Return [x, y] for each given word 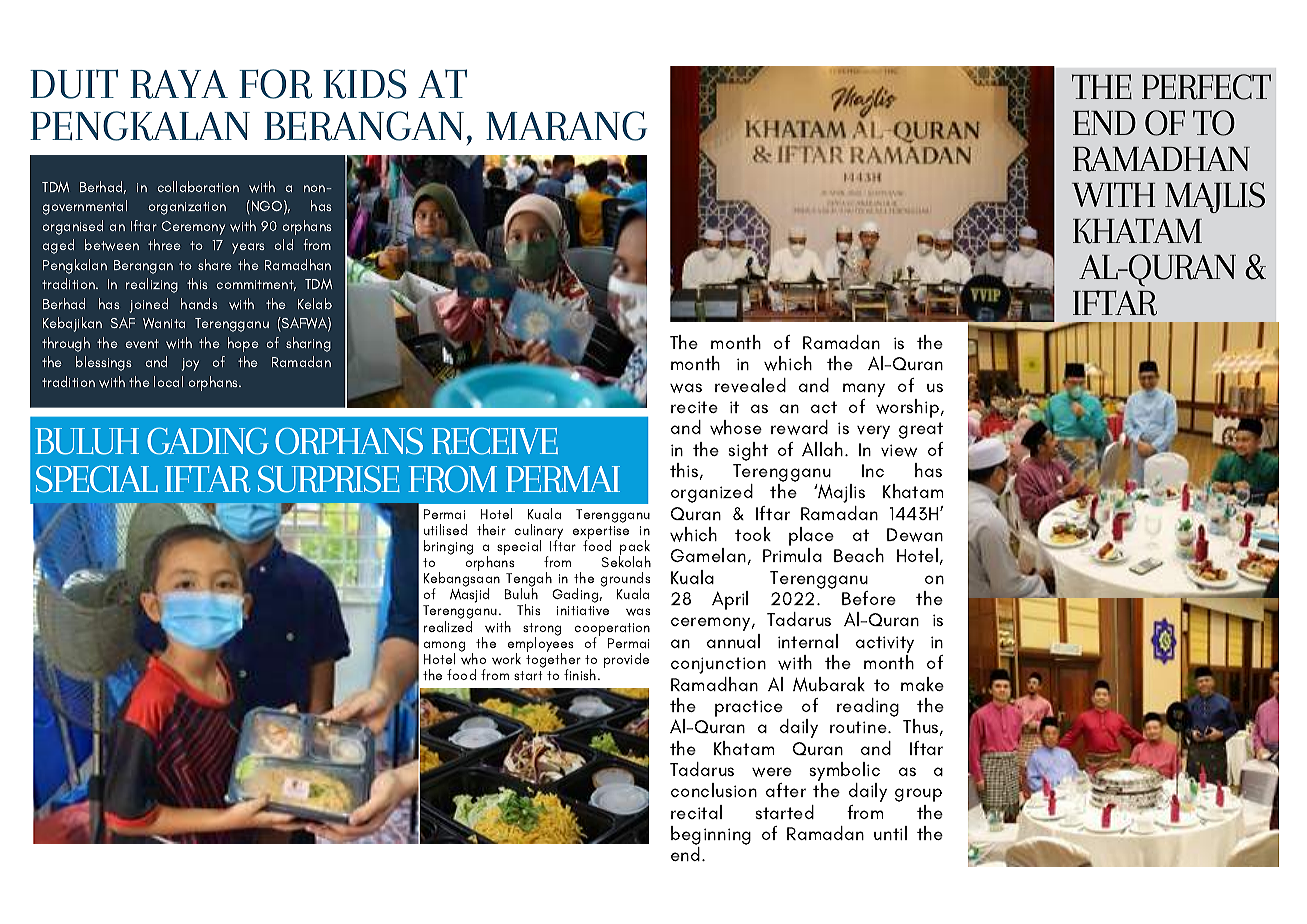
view [899, 450]
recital [696, 812]
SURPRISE [329, 479]
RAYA [179, 84]
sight [748, 451]
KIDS [365, 84]
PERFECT [1206, 87]
